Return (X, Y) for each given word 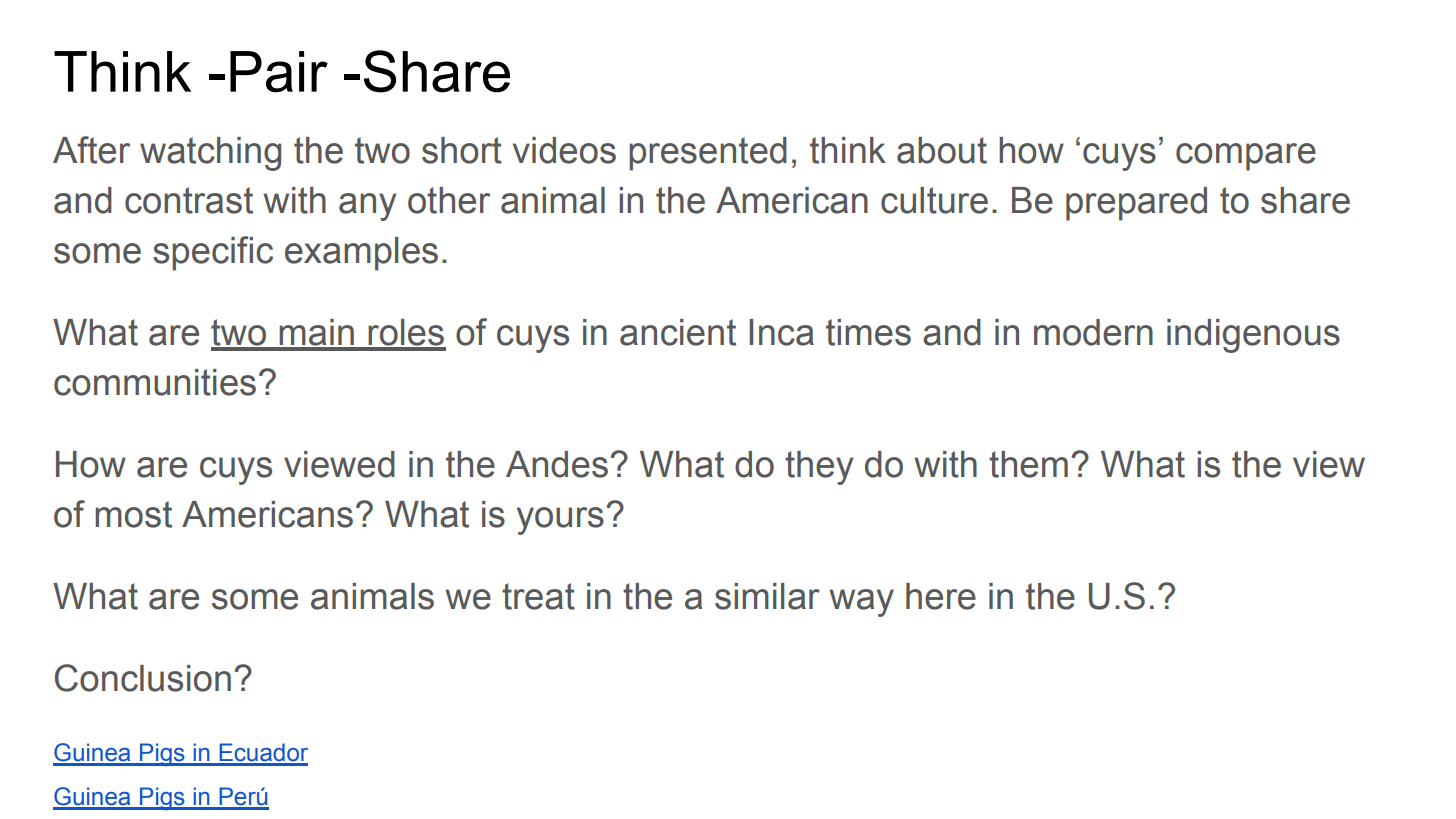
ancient (678, 332)
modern (1093, 332)
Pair (279, 72)
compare (1246, 157)
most (133, 514)
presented (708, 154)
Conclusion (143, 678)
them (1028, 464)
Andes (557, 464)
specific (213, 253)
